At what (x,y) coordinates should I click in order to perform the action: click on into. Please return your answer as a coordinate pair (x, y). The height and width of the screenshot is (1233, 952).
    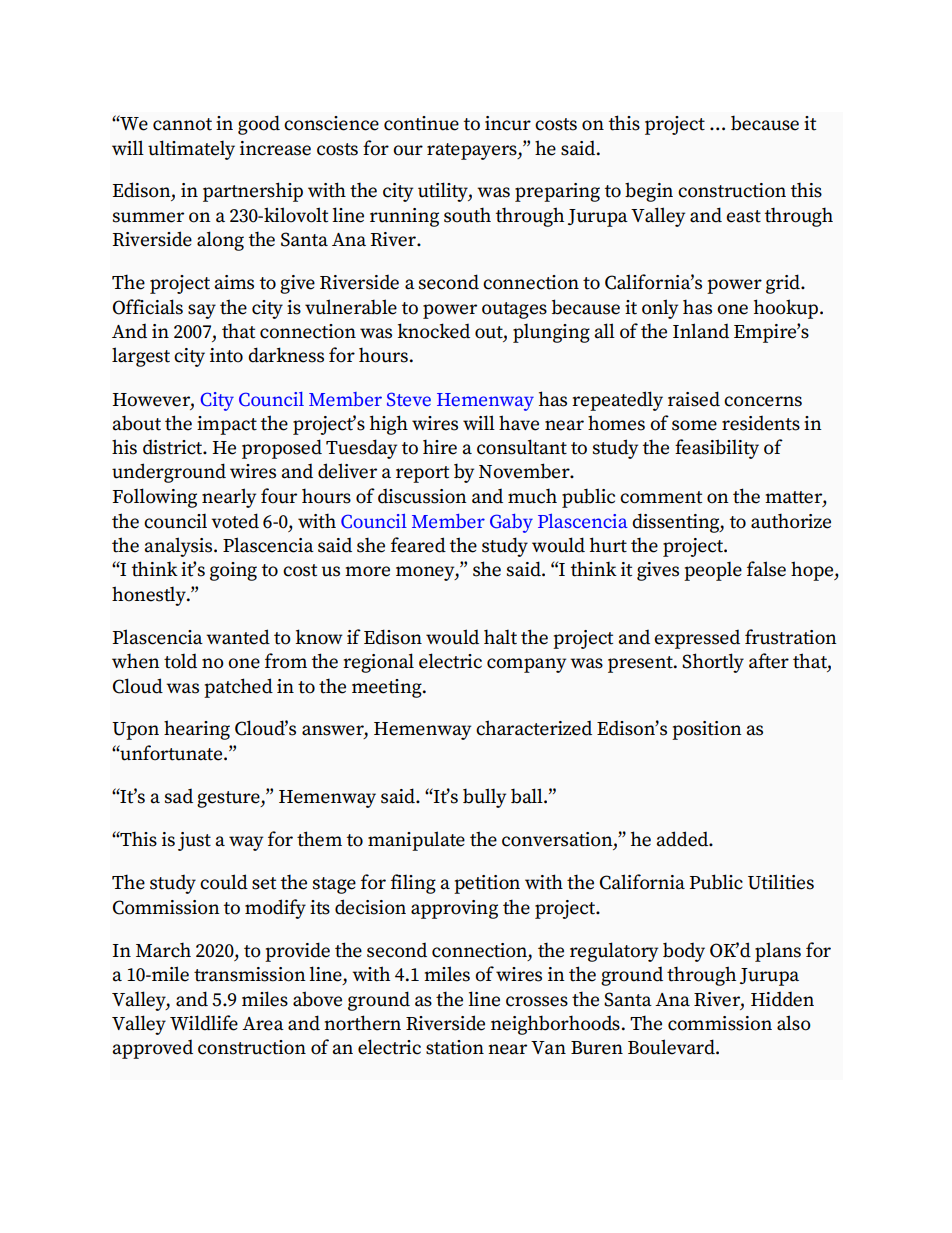
    Looking at the image, I should click on (226, 355).
